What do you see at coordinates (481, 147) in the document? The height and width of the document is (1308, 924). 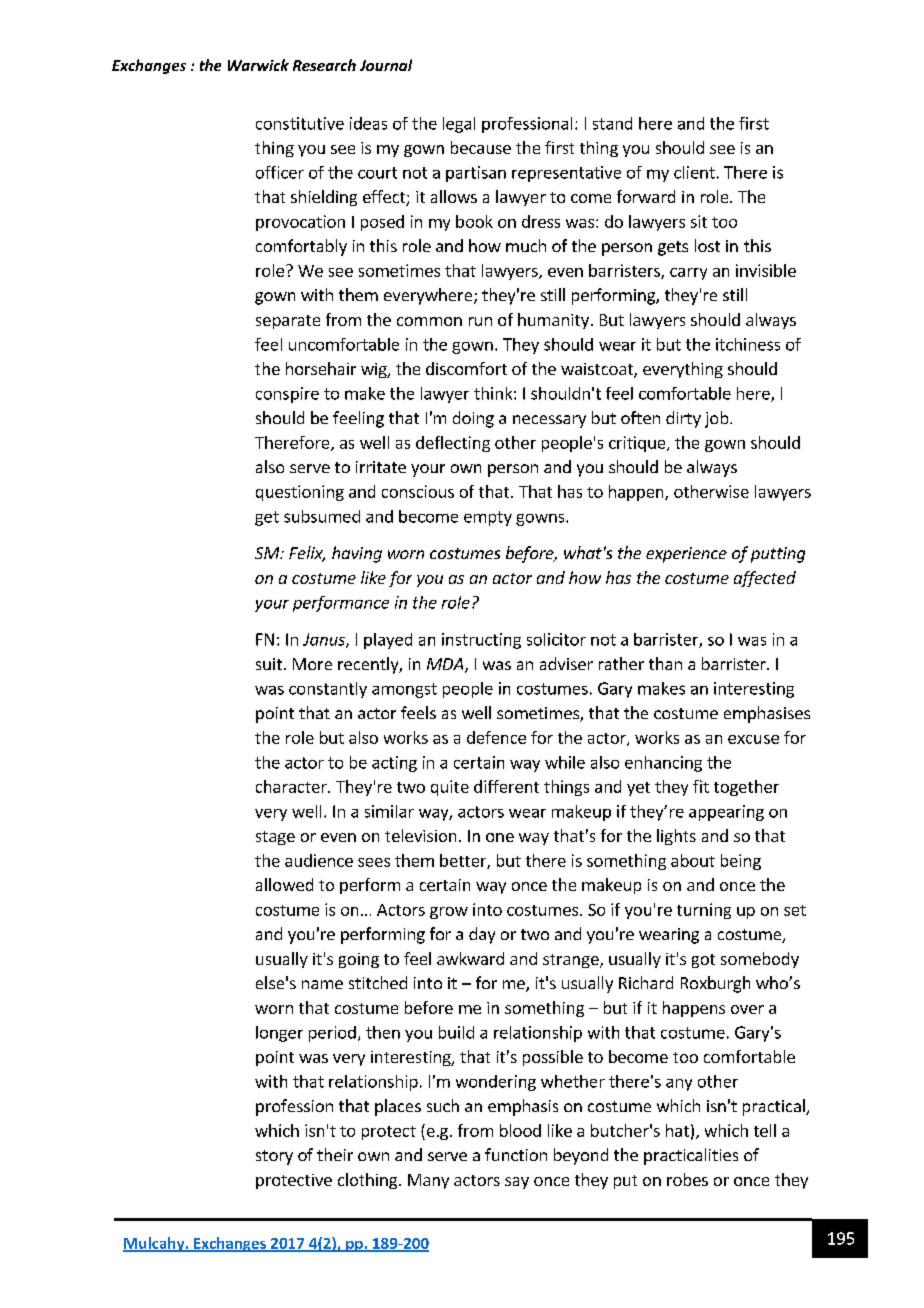 I see `because` at bounding box center [481, 147].
